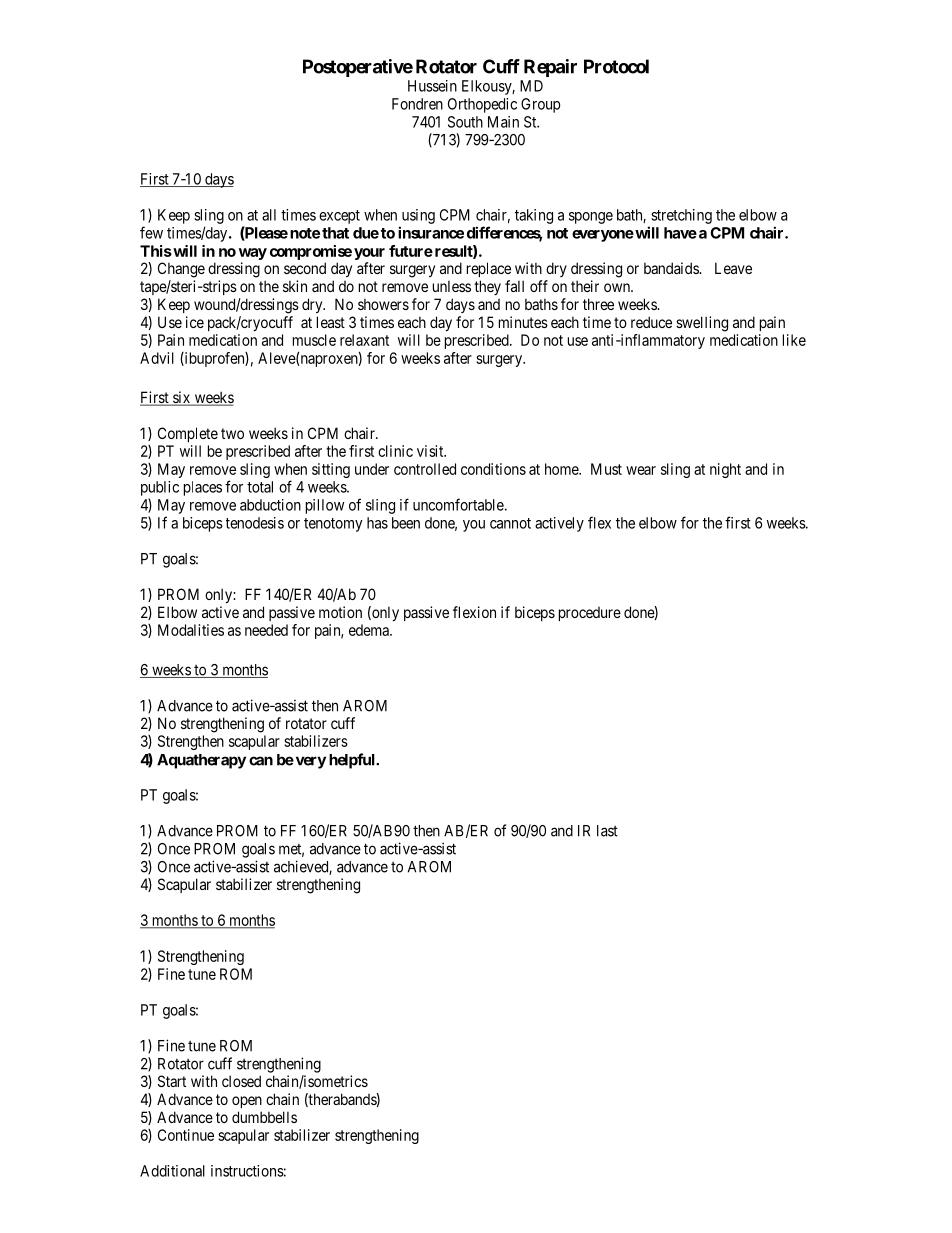 The height and width of the screenshot is (1233, 952). Describe the element at coordinates (186, 1135) in the screenshot. I see `Continue` at that location.
